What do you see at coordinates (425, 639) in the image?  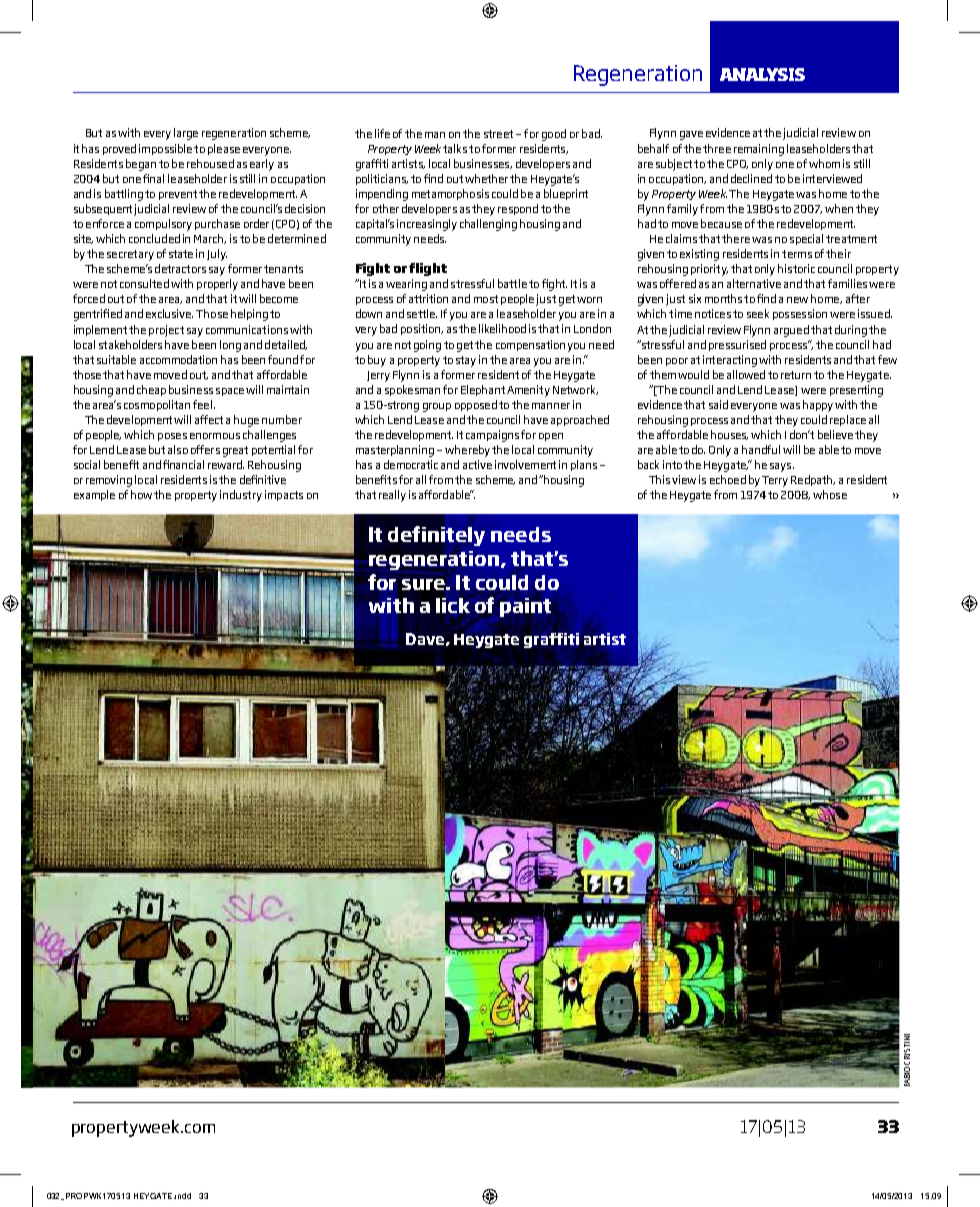 I see `Dave` at bounding box center [425, 639].
